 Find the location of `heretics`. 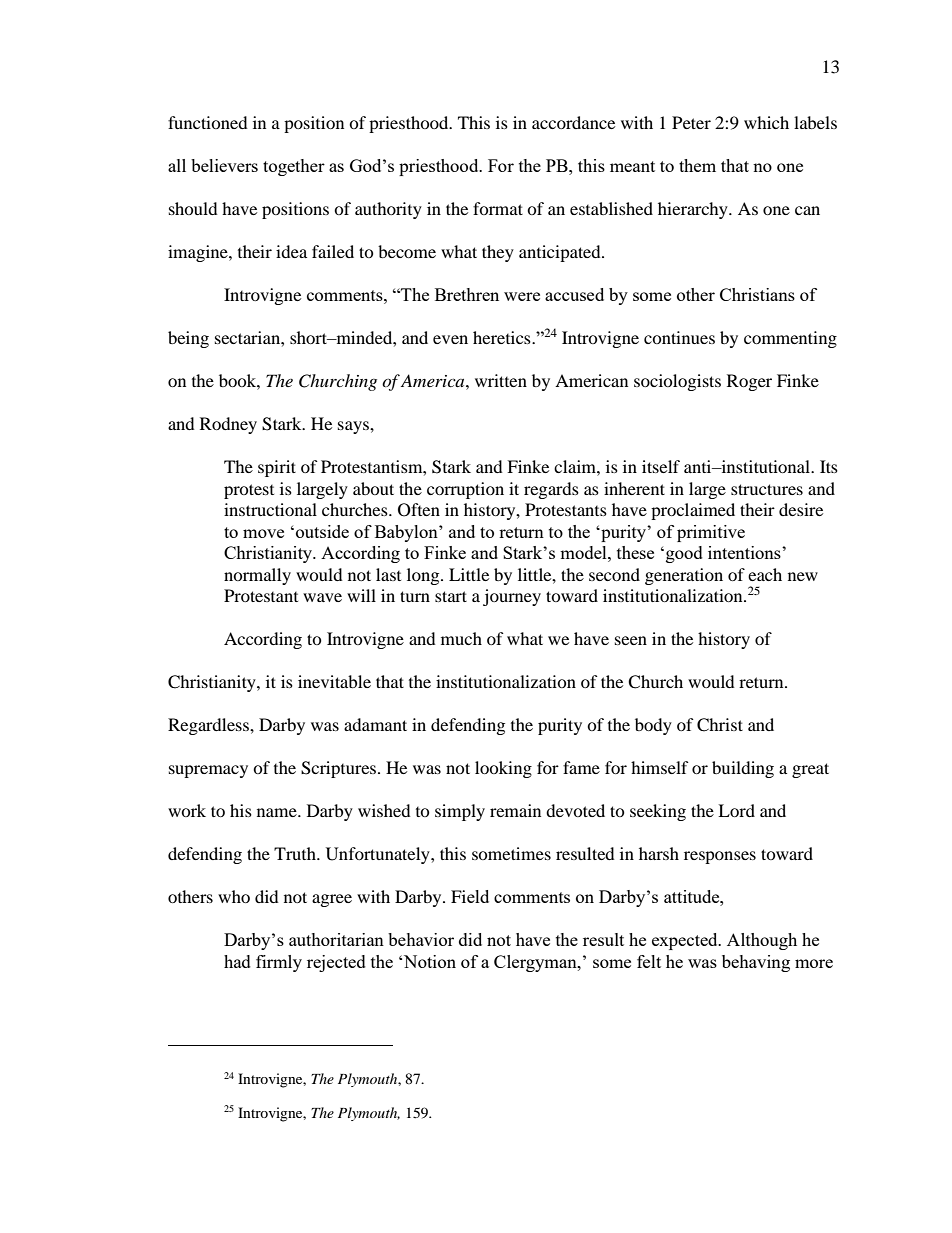

heretics is located at coordinates (503, 337).
